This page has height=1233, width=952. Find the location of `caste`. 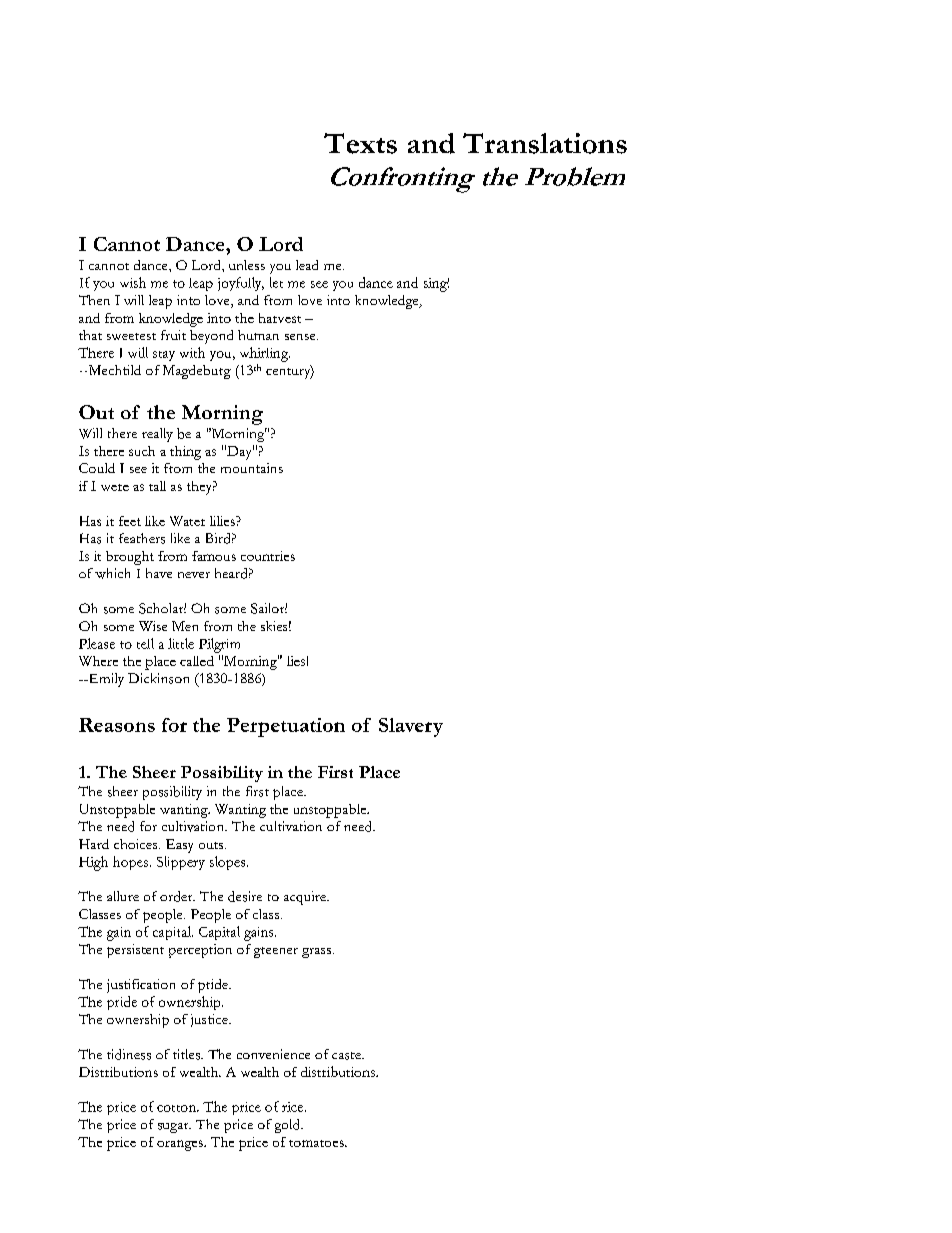

caste is located at coordinates (347, 1056).
